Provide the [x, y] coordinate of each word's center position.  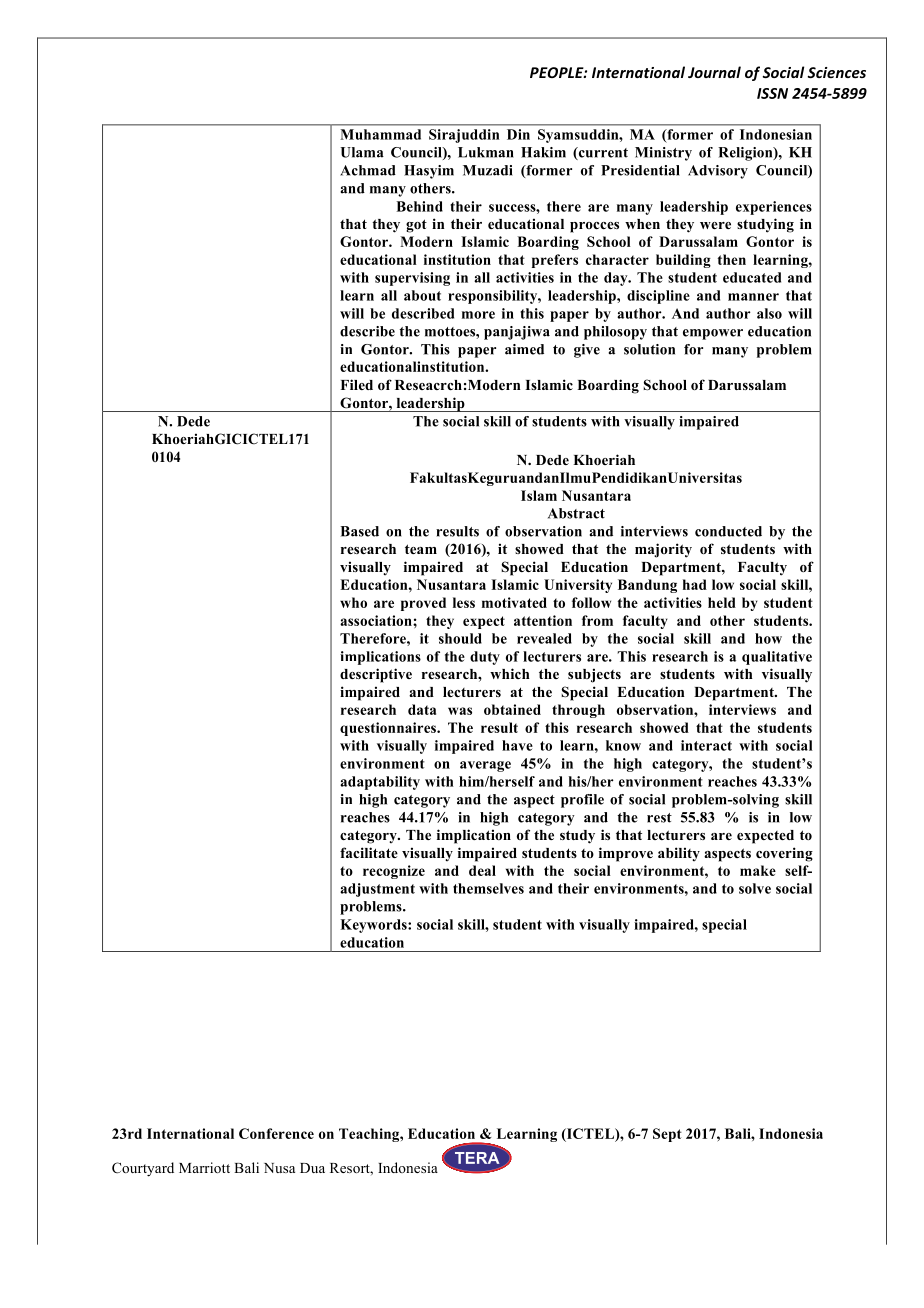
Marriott [204, 1167]
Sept [667, 1135]
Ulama [362, 152]
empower [713, 334]
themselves [488, 888]
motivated [514, 602]
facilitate [369, 852]
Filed [356, 384]
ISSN [772, 93]
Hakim [543, 152]
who [353, 602]
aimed [524, 349]
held [722, 602]
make [758, 870]
